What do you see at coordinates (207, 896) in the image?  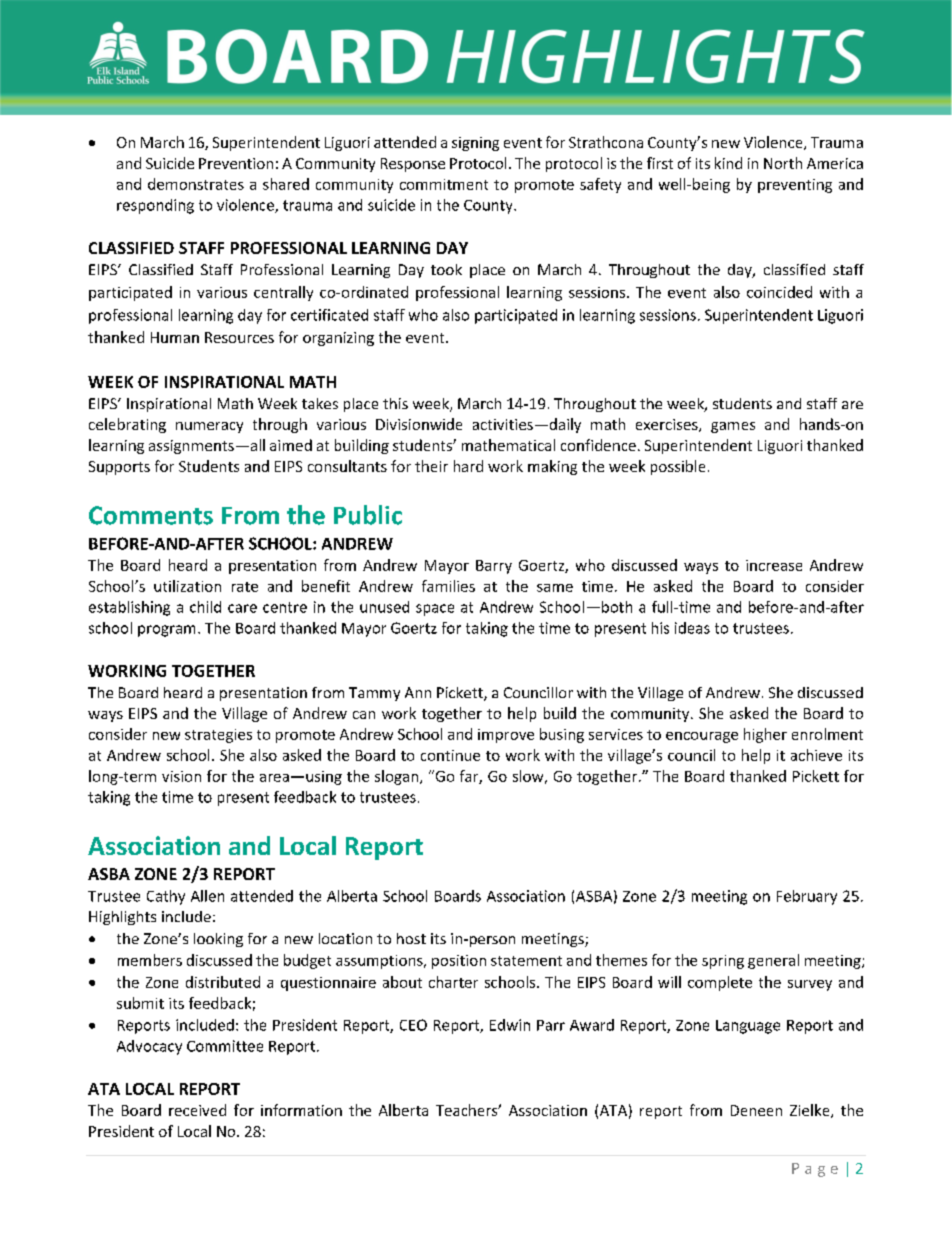 I see `Allen` at bounding box center [207, 896].
